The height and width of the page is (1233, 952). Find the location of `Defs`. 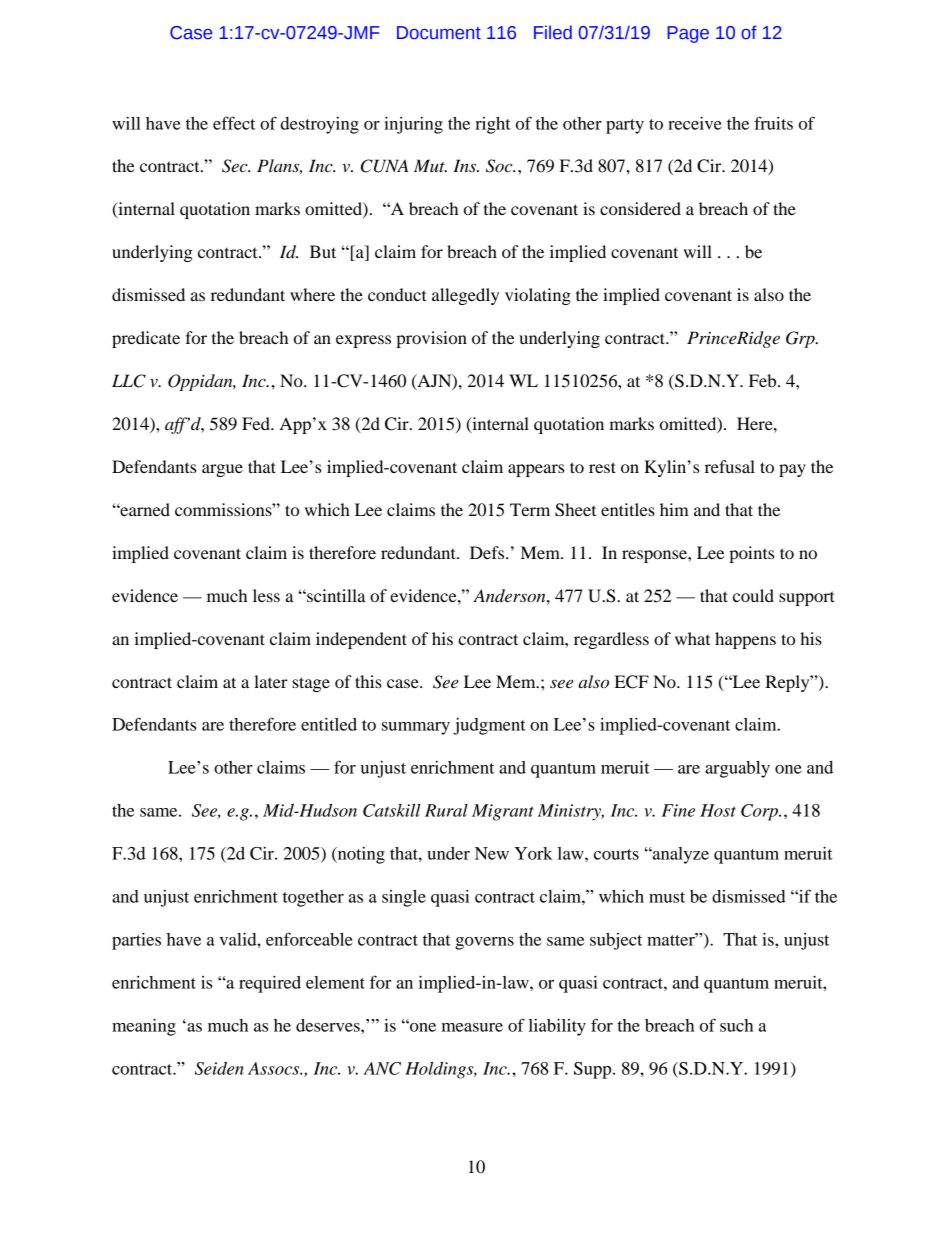

Defs is located at coordinates (488, 552).
